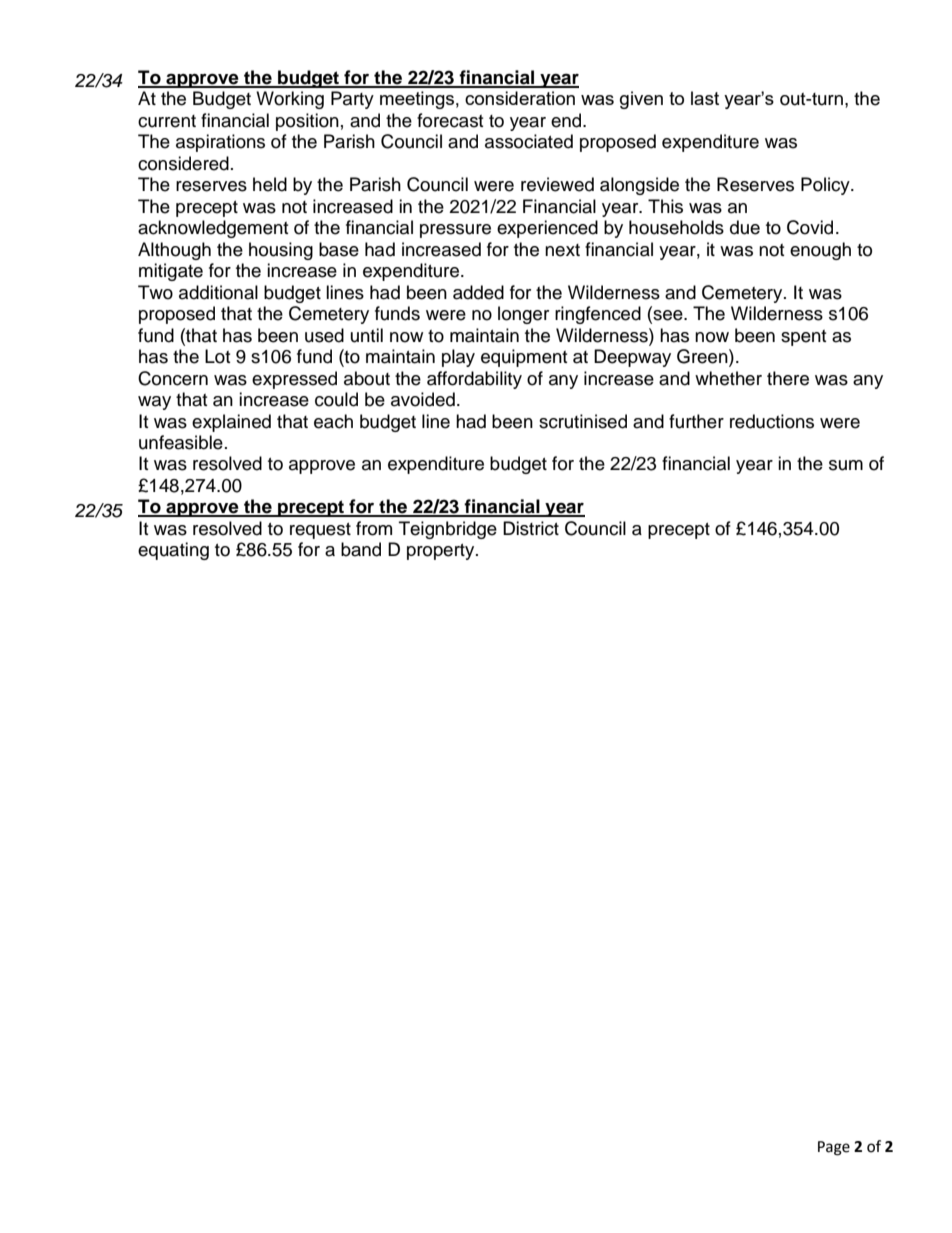 Image resolution: width=952 pixels, height=1233 pixels. I want to click on there, so click(788, 378).
